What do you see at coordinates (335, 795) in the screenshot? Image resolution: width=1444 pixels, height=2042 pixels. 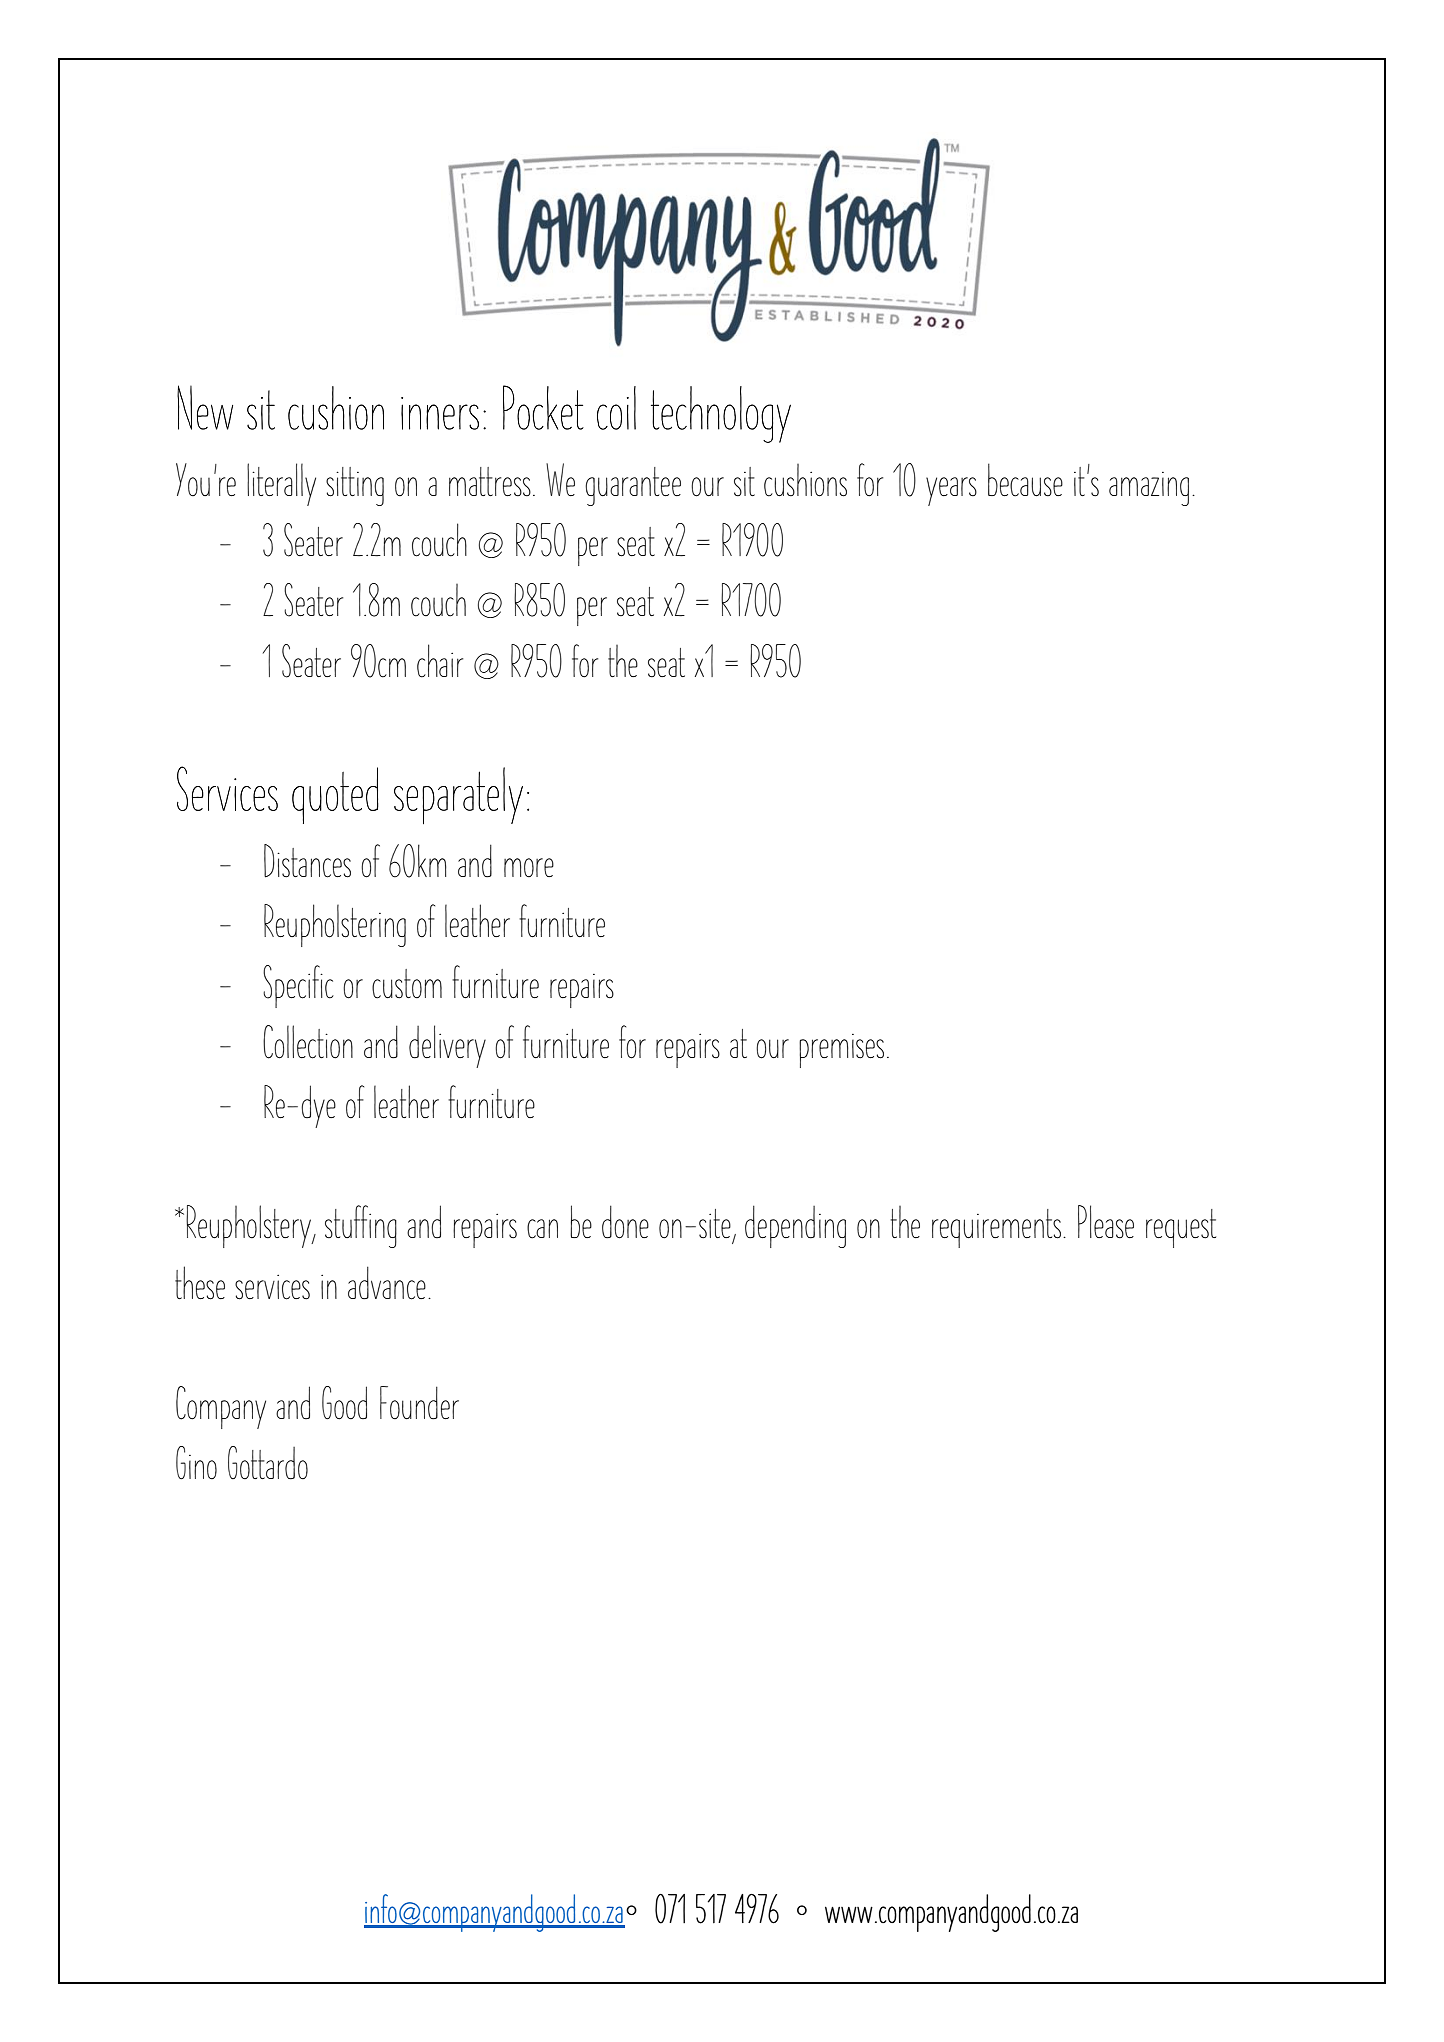 I see `quoted` at bounding box center [335, 795].
